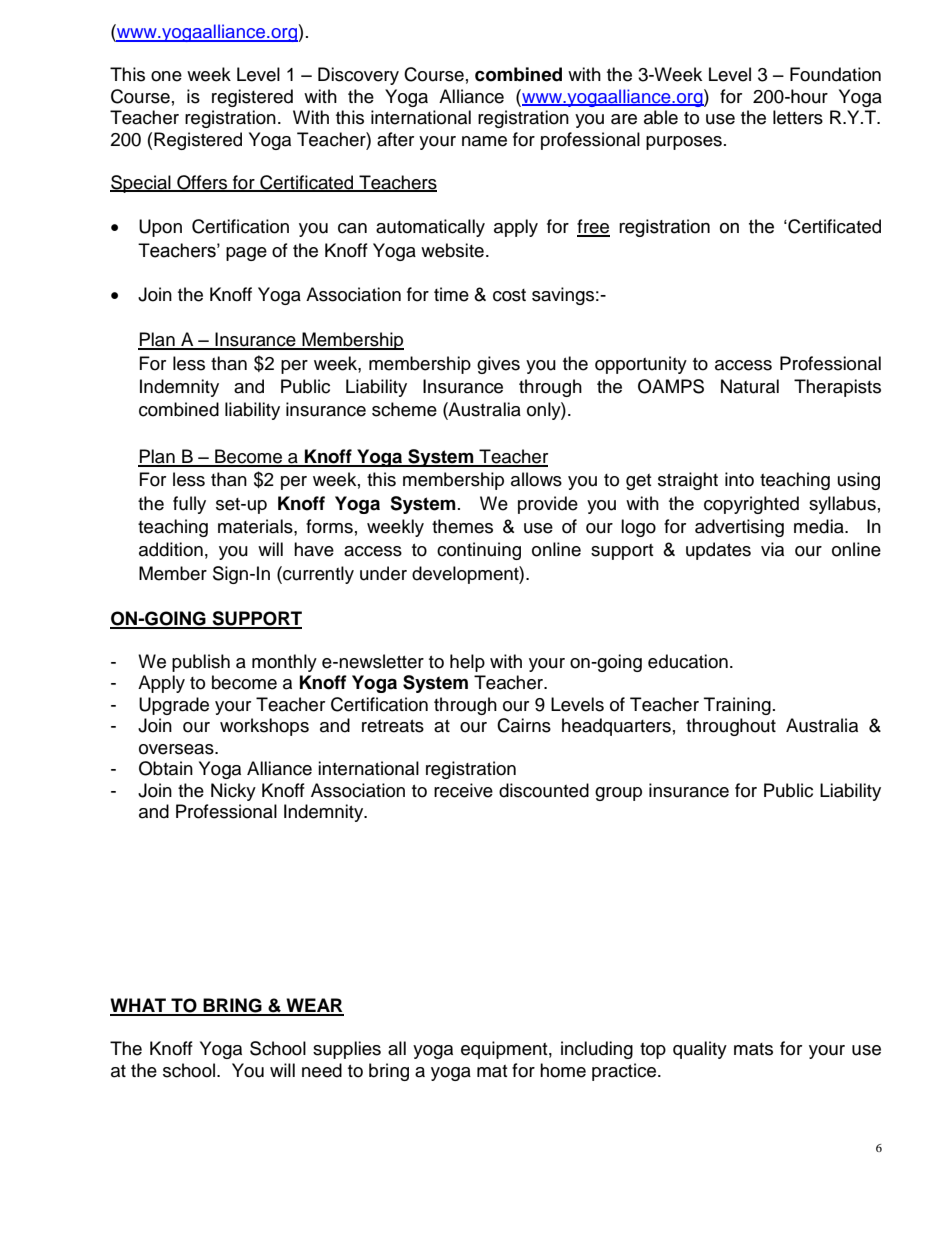  Describe the element at coordinates (798, 117) in the screenshot. I see `letters` at that location.
